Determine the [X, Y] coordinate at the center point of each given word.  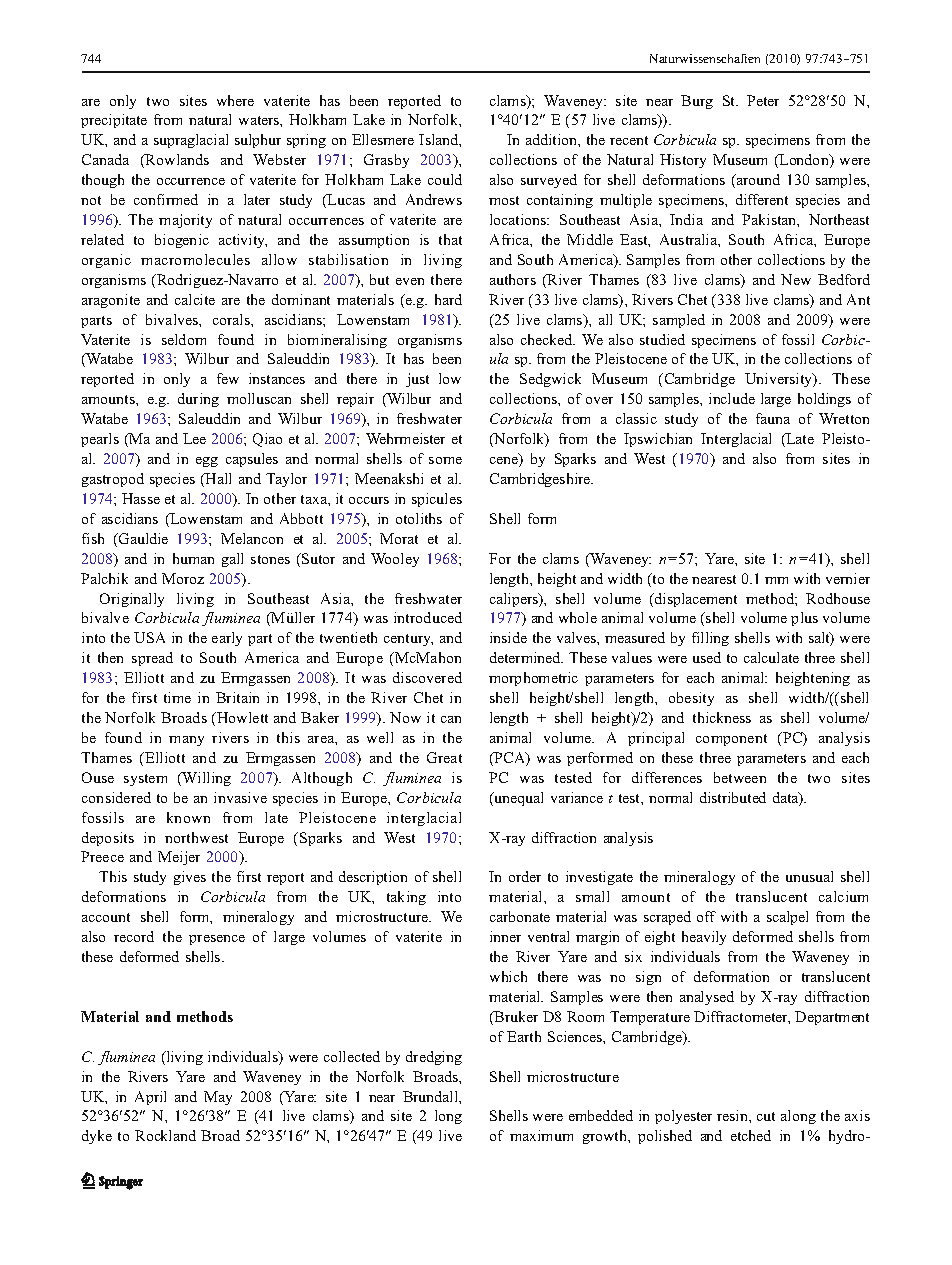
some [445, 460]
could [445, 179]
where [235, 100]
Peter [763, 100]
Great [444, 757]
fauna [773, 418]
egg [207, 462]
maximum [541, 1135]
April [150, 1098]
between [740, 777]
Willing [206, 779]
